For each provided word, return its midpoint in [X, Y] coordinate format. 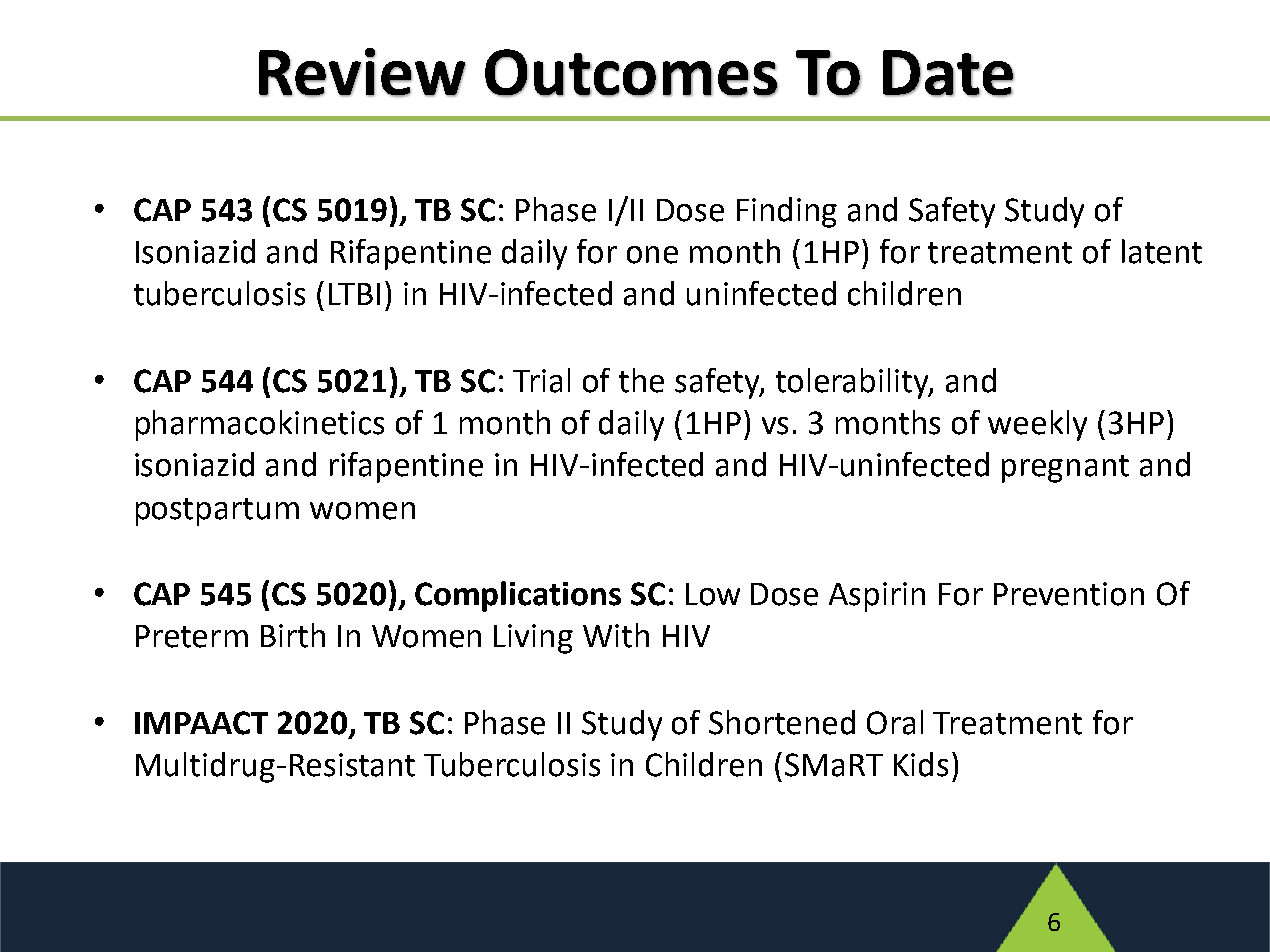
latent [1162, 251]
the [641, 380]
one [652, 255]
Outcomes [631, 73]
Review [362, 72]
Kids [921, 764]
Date [948, 73]
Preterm [192, 636]
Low [713, 594]
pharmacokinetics [260, 425]
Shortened [782, 722]
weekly [1037, 425]
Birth [293, 635]
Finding [787, 212]
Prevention [1069, 594]
